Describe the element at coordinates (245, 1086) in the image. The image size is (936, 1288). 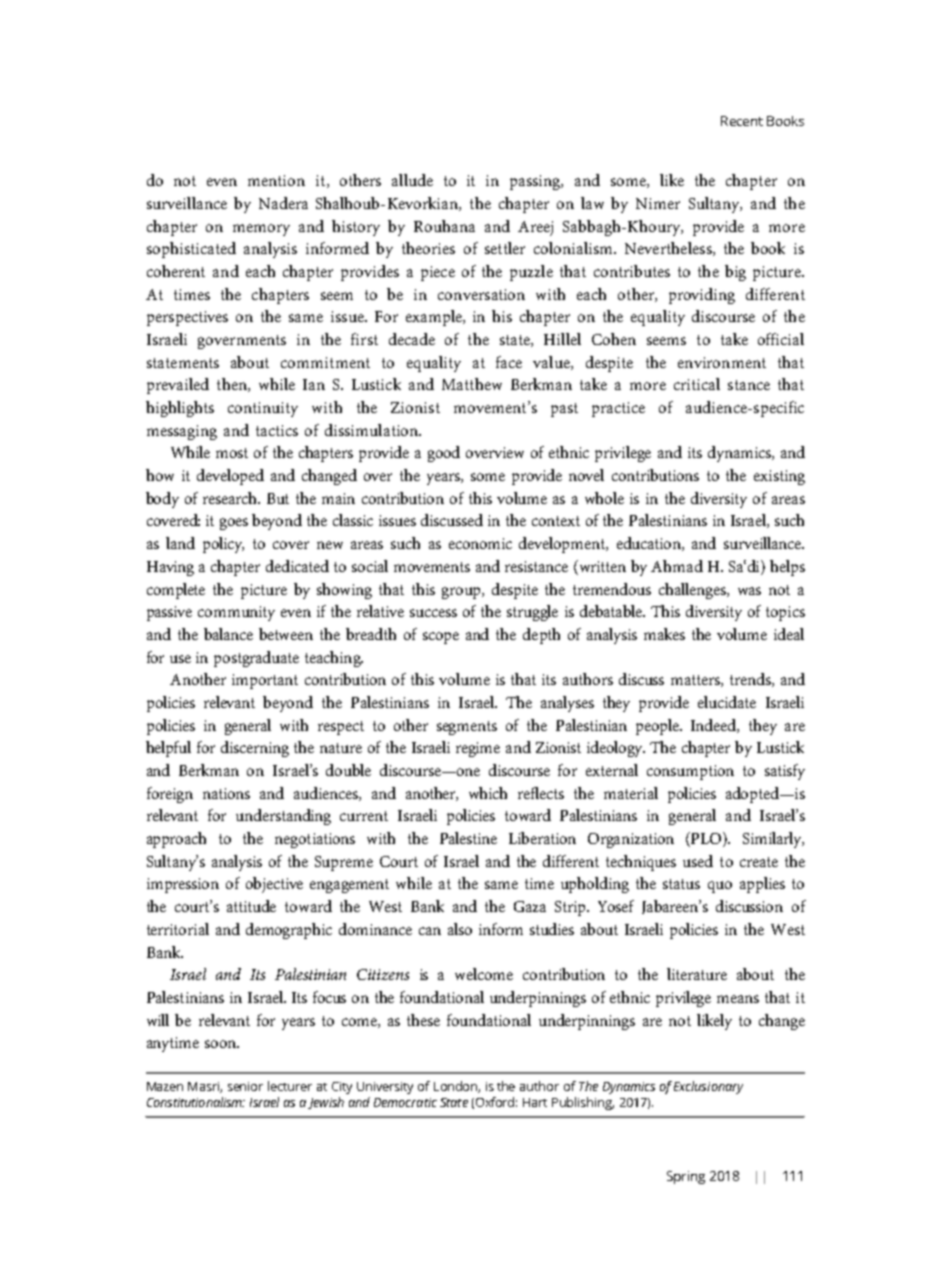
I see `senior` at that location.
